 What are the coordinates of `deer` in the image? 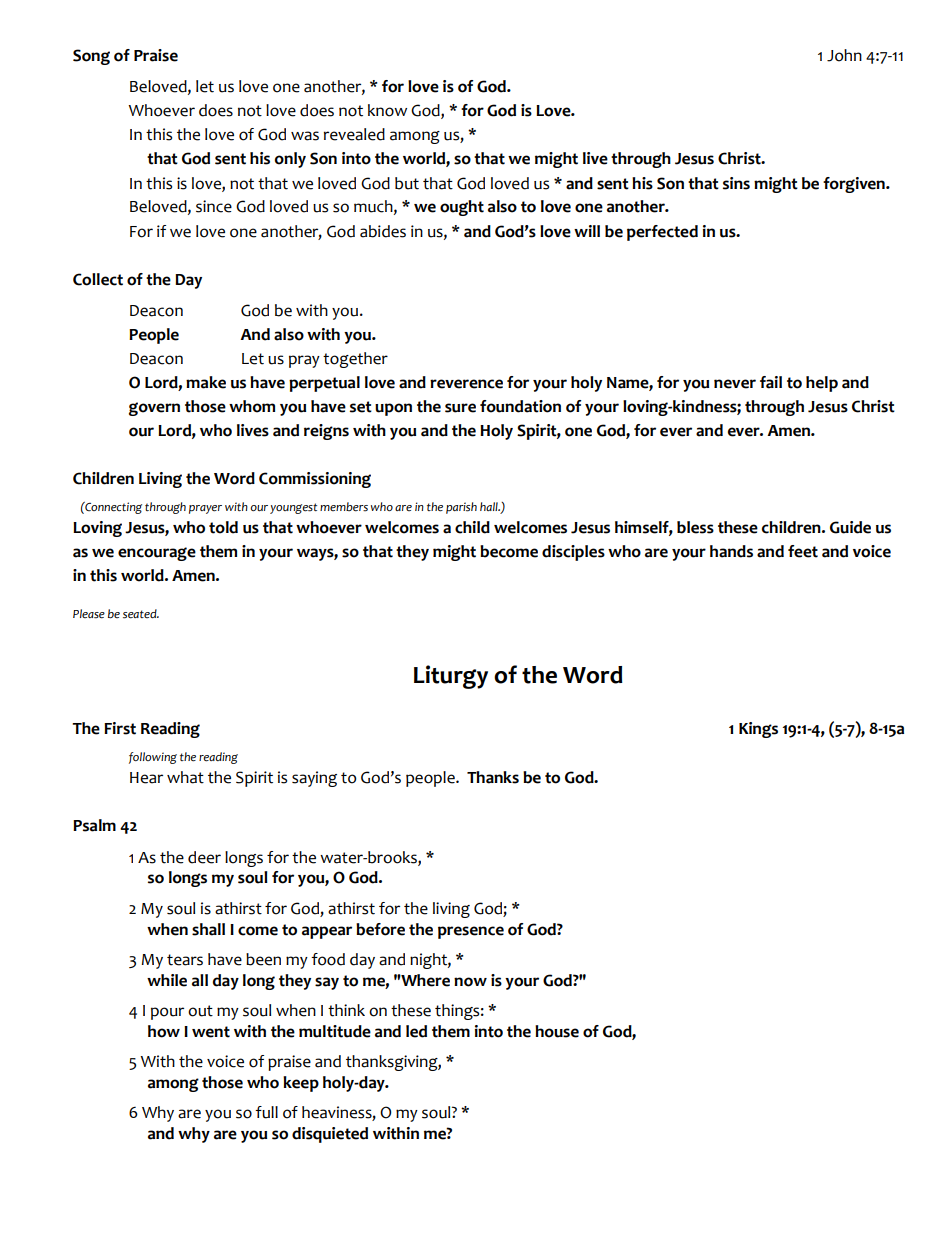 It's located at (204, 857).
